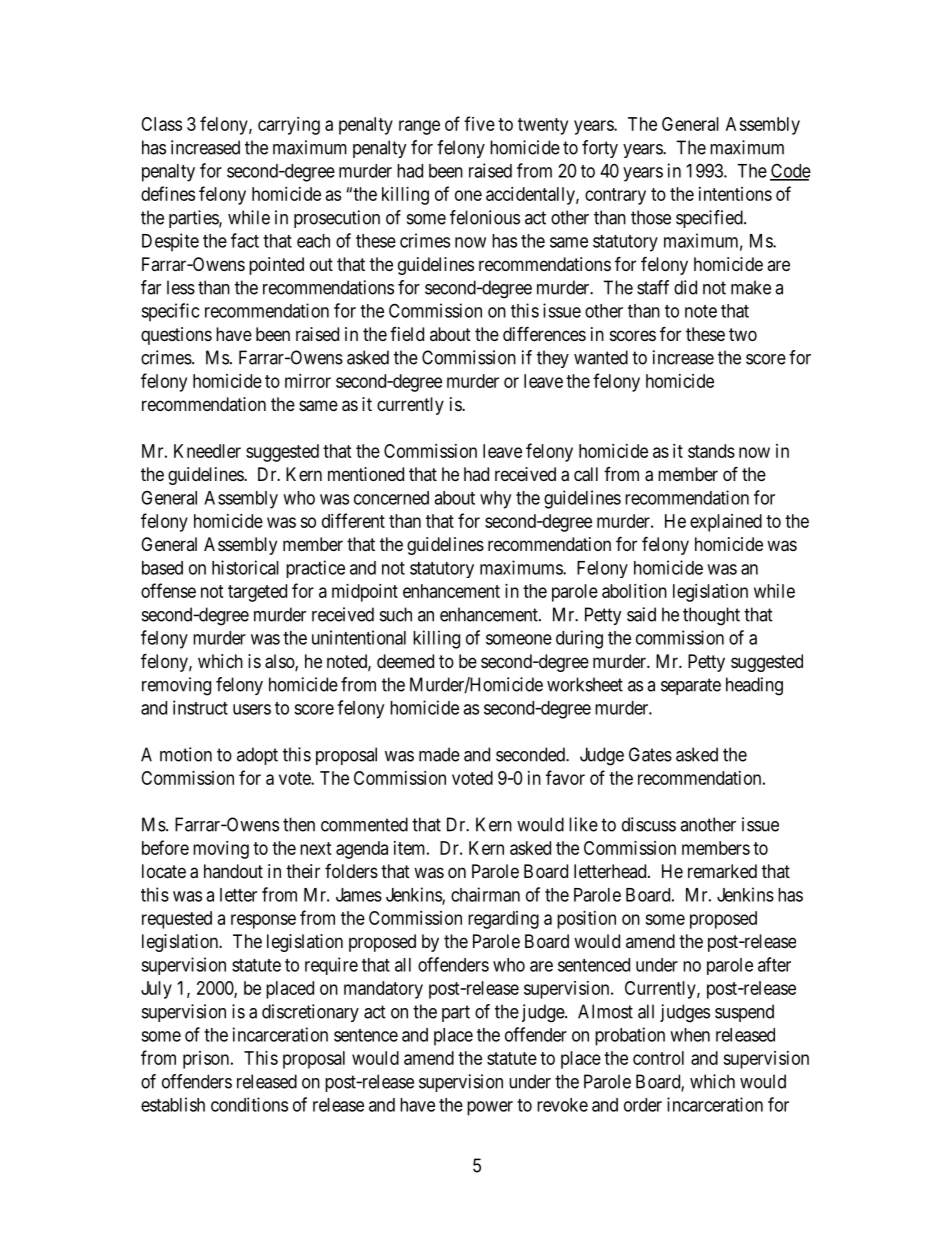 This document has height=1233, width=952. Describe the element at coordinates (711, 616) in the document. I see `thought` at that location.
